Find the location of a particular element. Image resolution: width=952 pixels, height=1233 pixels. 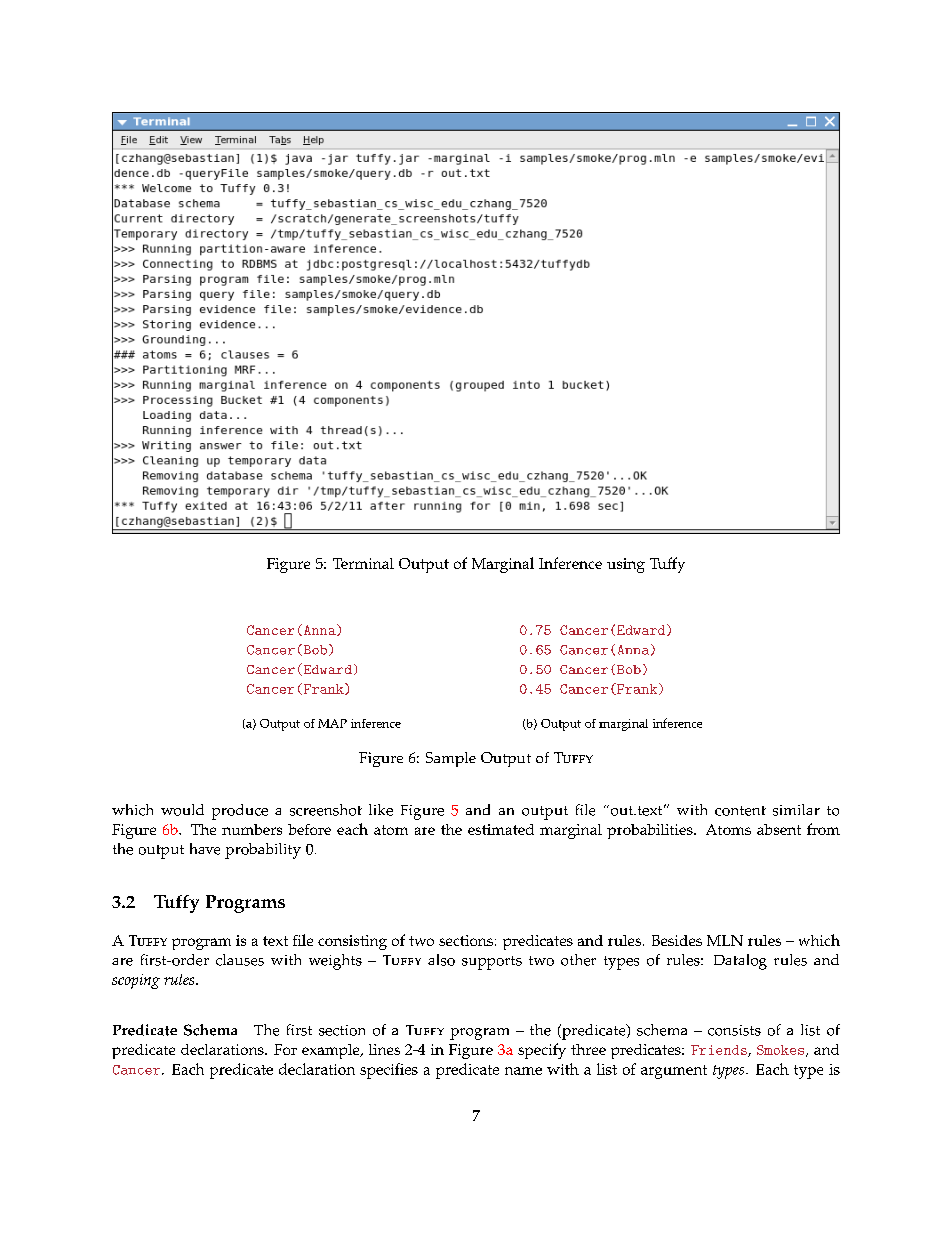

example is located at coordinates (332, 1051).
